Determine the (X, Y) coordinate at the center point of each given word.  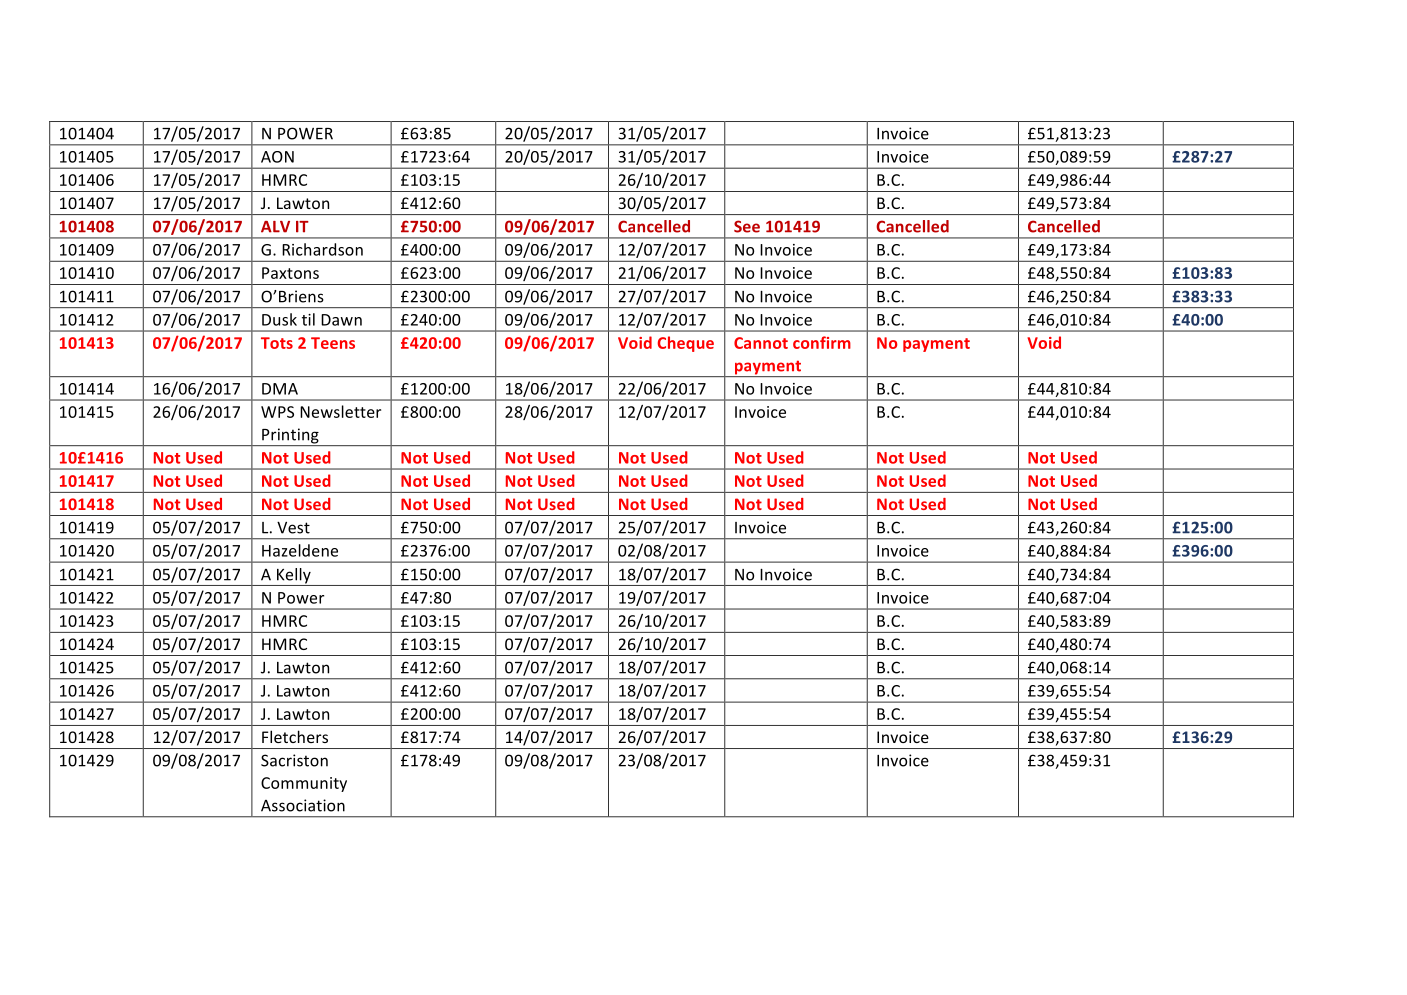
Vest (293, 528)
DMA (280, 389)
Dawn (341, 320)
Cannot (761, 343)
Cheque (686, 344)
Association (303, 805)
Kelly (294, 577)
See (747, 226)
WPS (277, 412)
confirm (822, 342)
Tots (277, 343)
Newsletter (340, 411)
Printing (290, 437)
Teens (333, 343)
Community (304, 784)
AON (277, 157)
